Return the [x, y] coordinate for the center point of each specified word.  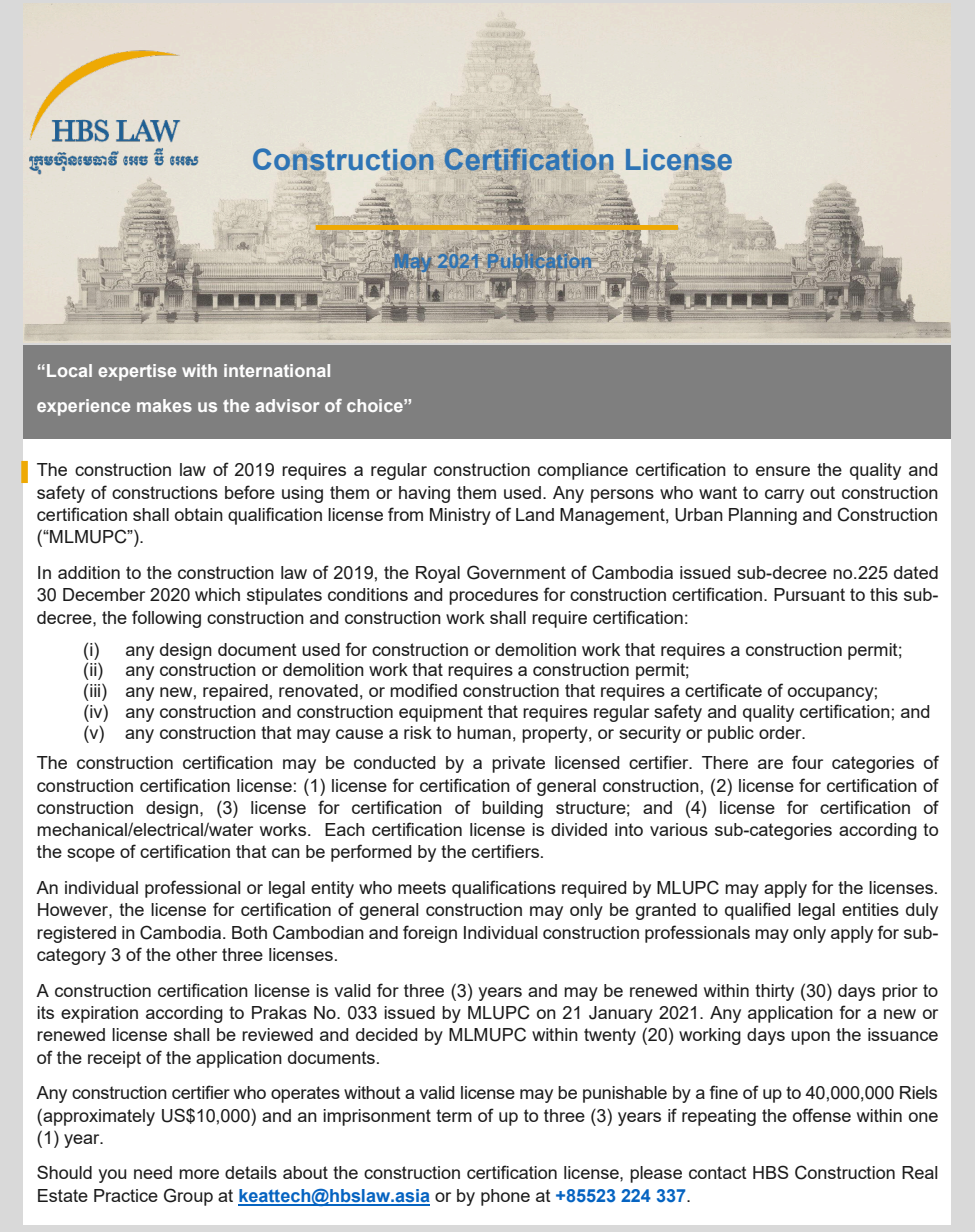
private [518, 764]
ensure [783, 471]
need [153, 1172]
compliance [583, 471]
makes [164, 405]
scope [91, 855]
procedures [493, 596]
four [807, 762]
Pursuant [809, 594]
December [104, 594]
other [196, 954]
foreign [430, 934]
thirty [774, 992]
